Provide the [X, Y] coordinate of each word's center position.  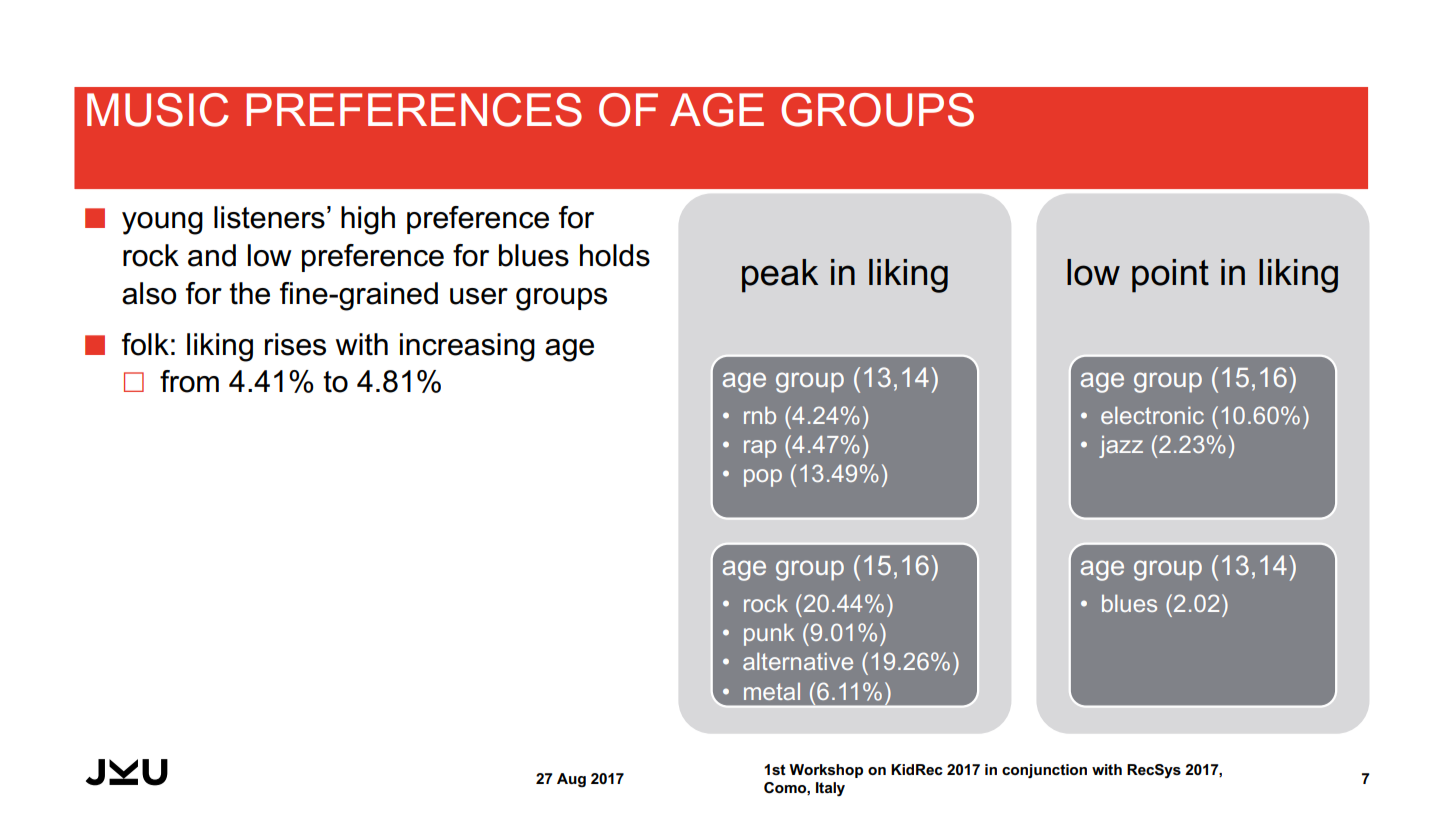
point [1170, 276]
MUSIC [158, 110]
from [189, 381]
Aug [571, 780]
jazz [1121, 447]
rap [760, 449]
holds [615, 255]
